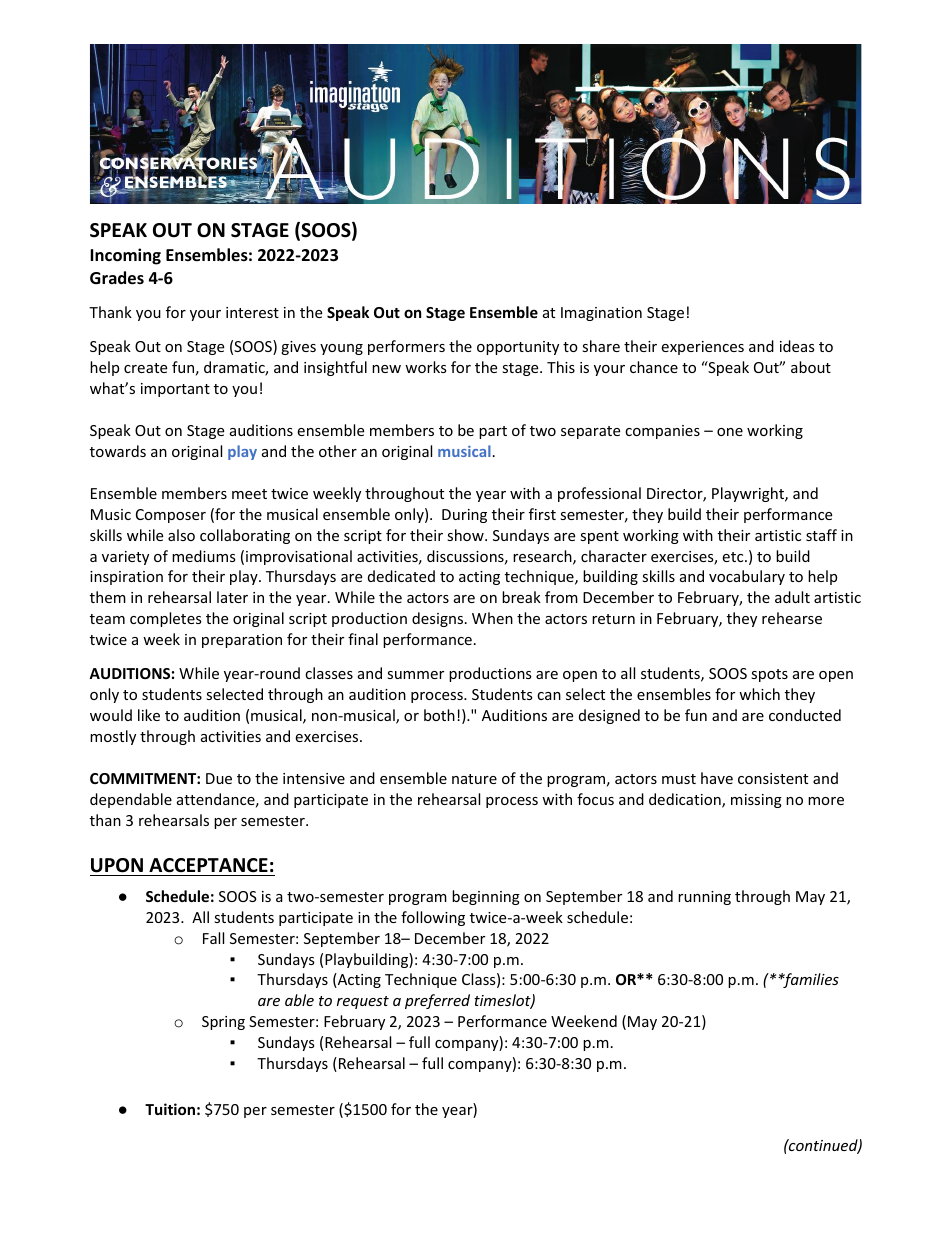  Describe the element at coordinates (518, 348) in the screenshot. I see `opportunity` at that location.
